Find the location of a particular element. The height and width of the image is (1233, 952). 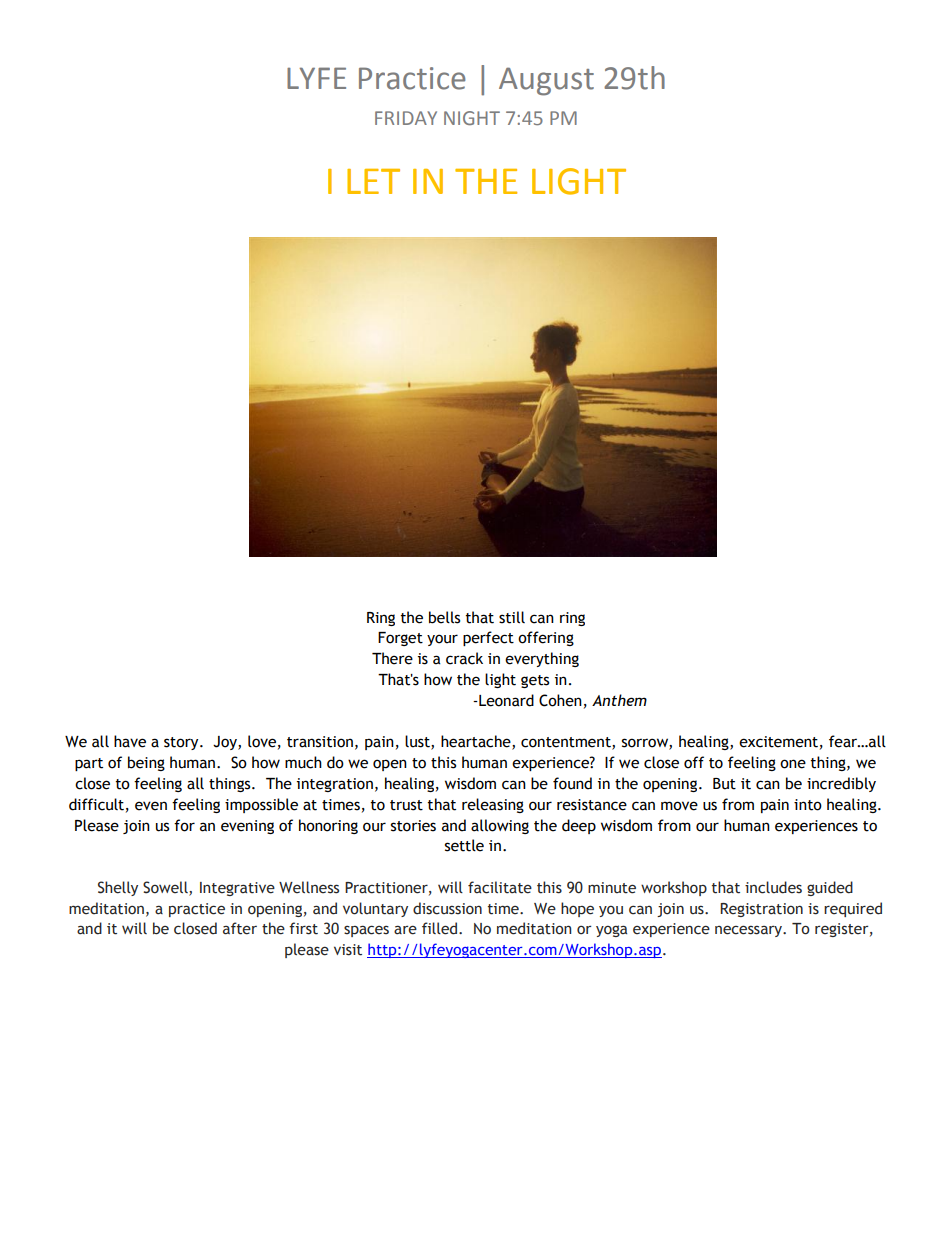

August is located at coordinates (546, 81).
